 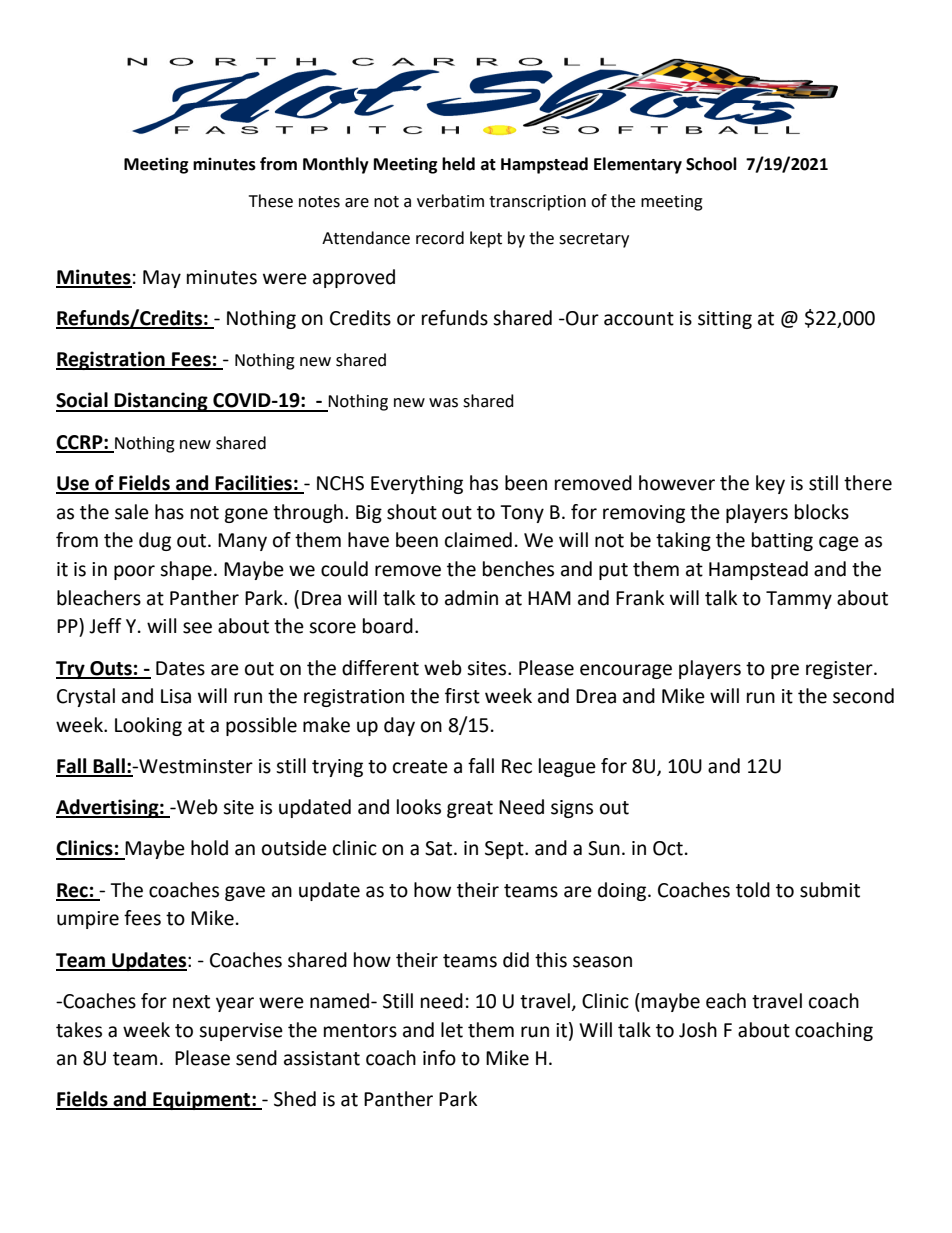 I want to click on School, so click(x=711, y=164).
